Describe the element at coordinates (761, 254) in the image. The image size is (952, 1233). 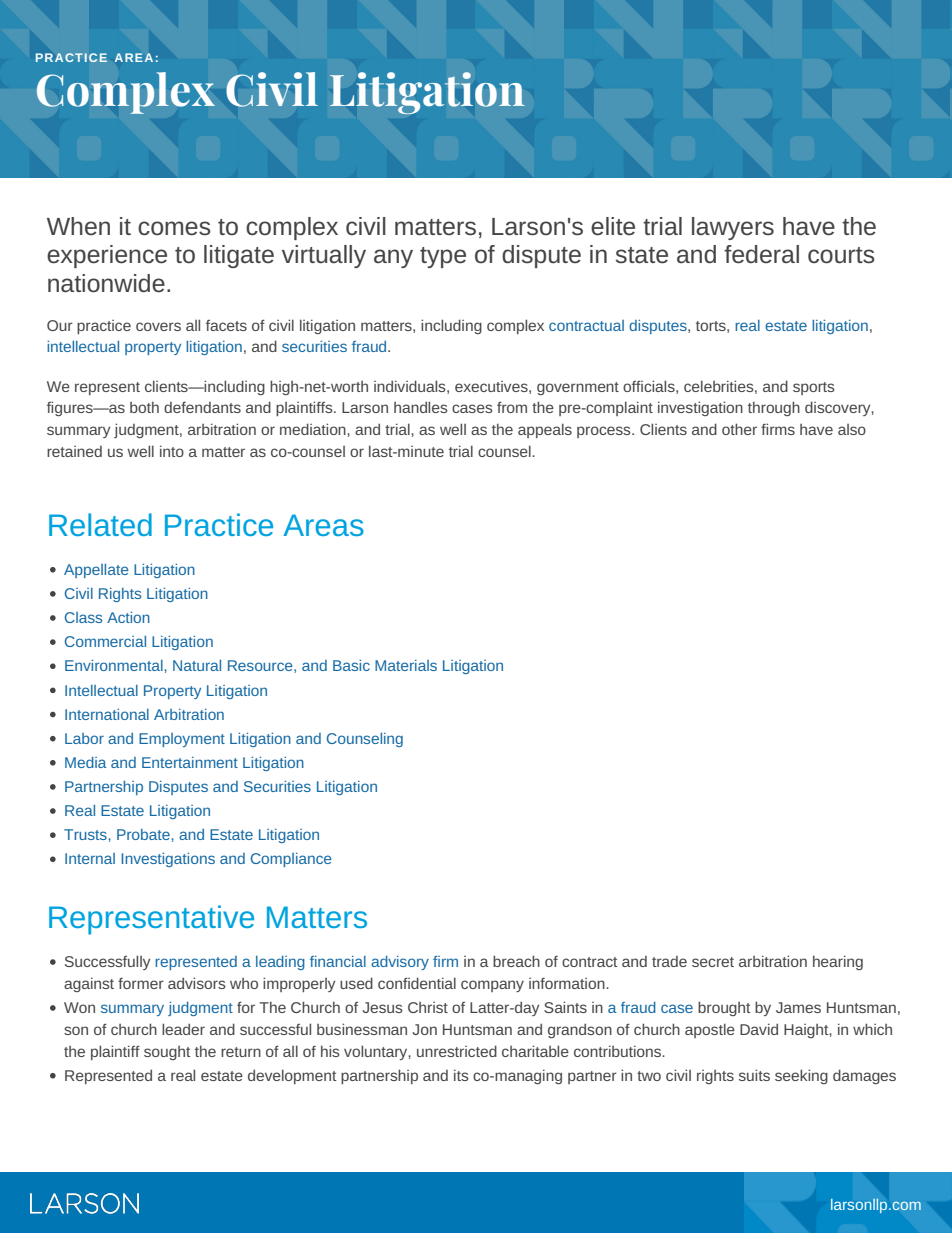
I see `federal` at that location.
